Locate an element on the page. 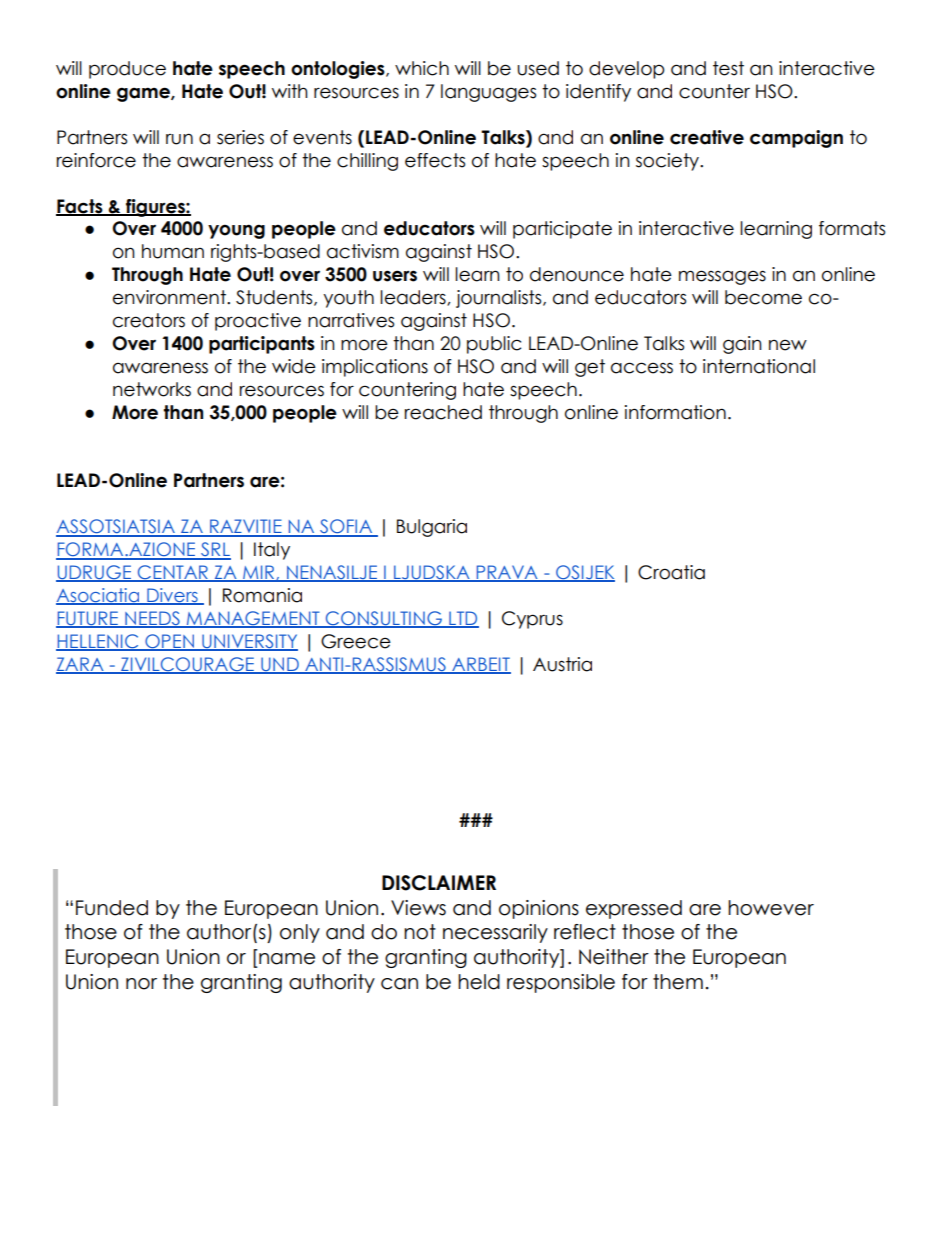 The image size is (952, 1233). ZARA is located at coordinates (81, 665).
